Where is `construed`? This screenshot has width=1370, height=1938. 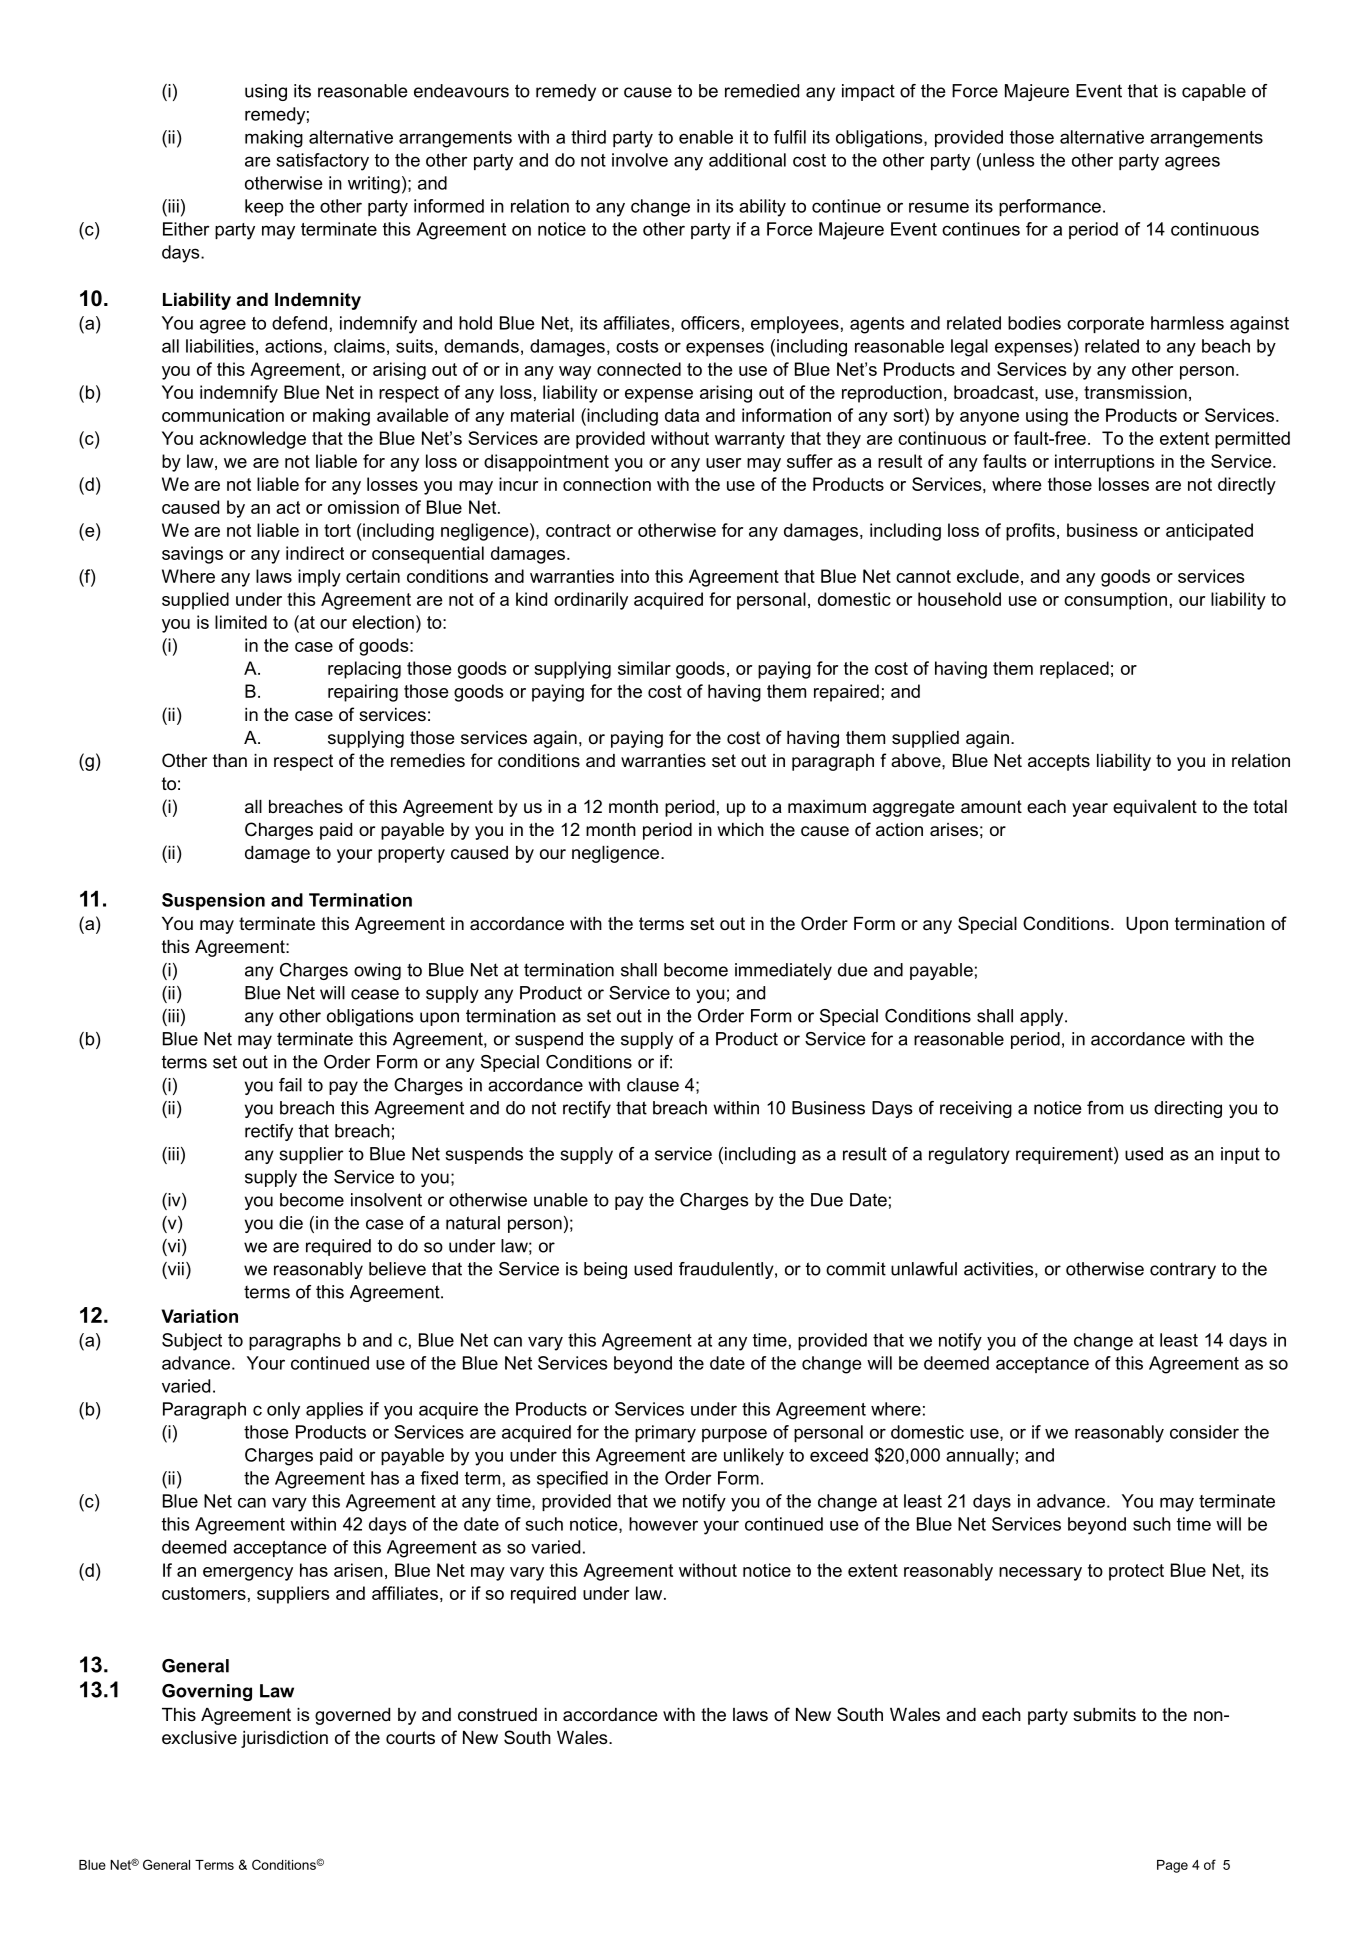 construed is located at coordinates (497, 1715).
